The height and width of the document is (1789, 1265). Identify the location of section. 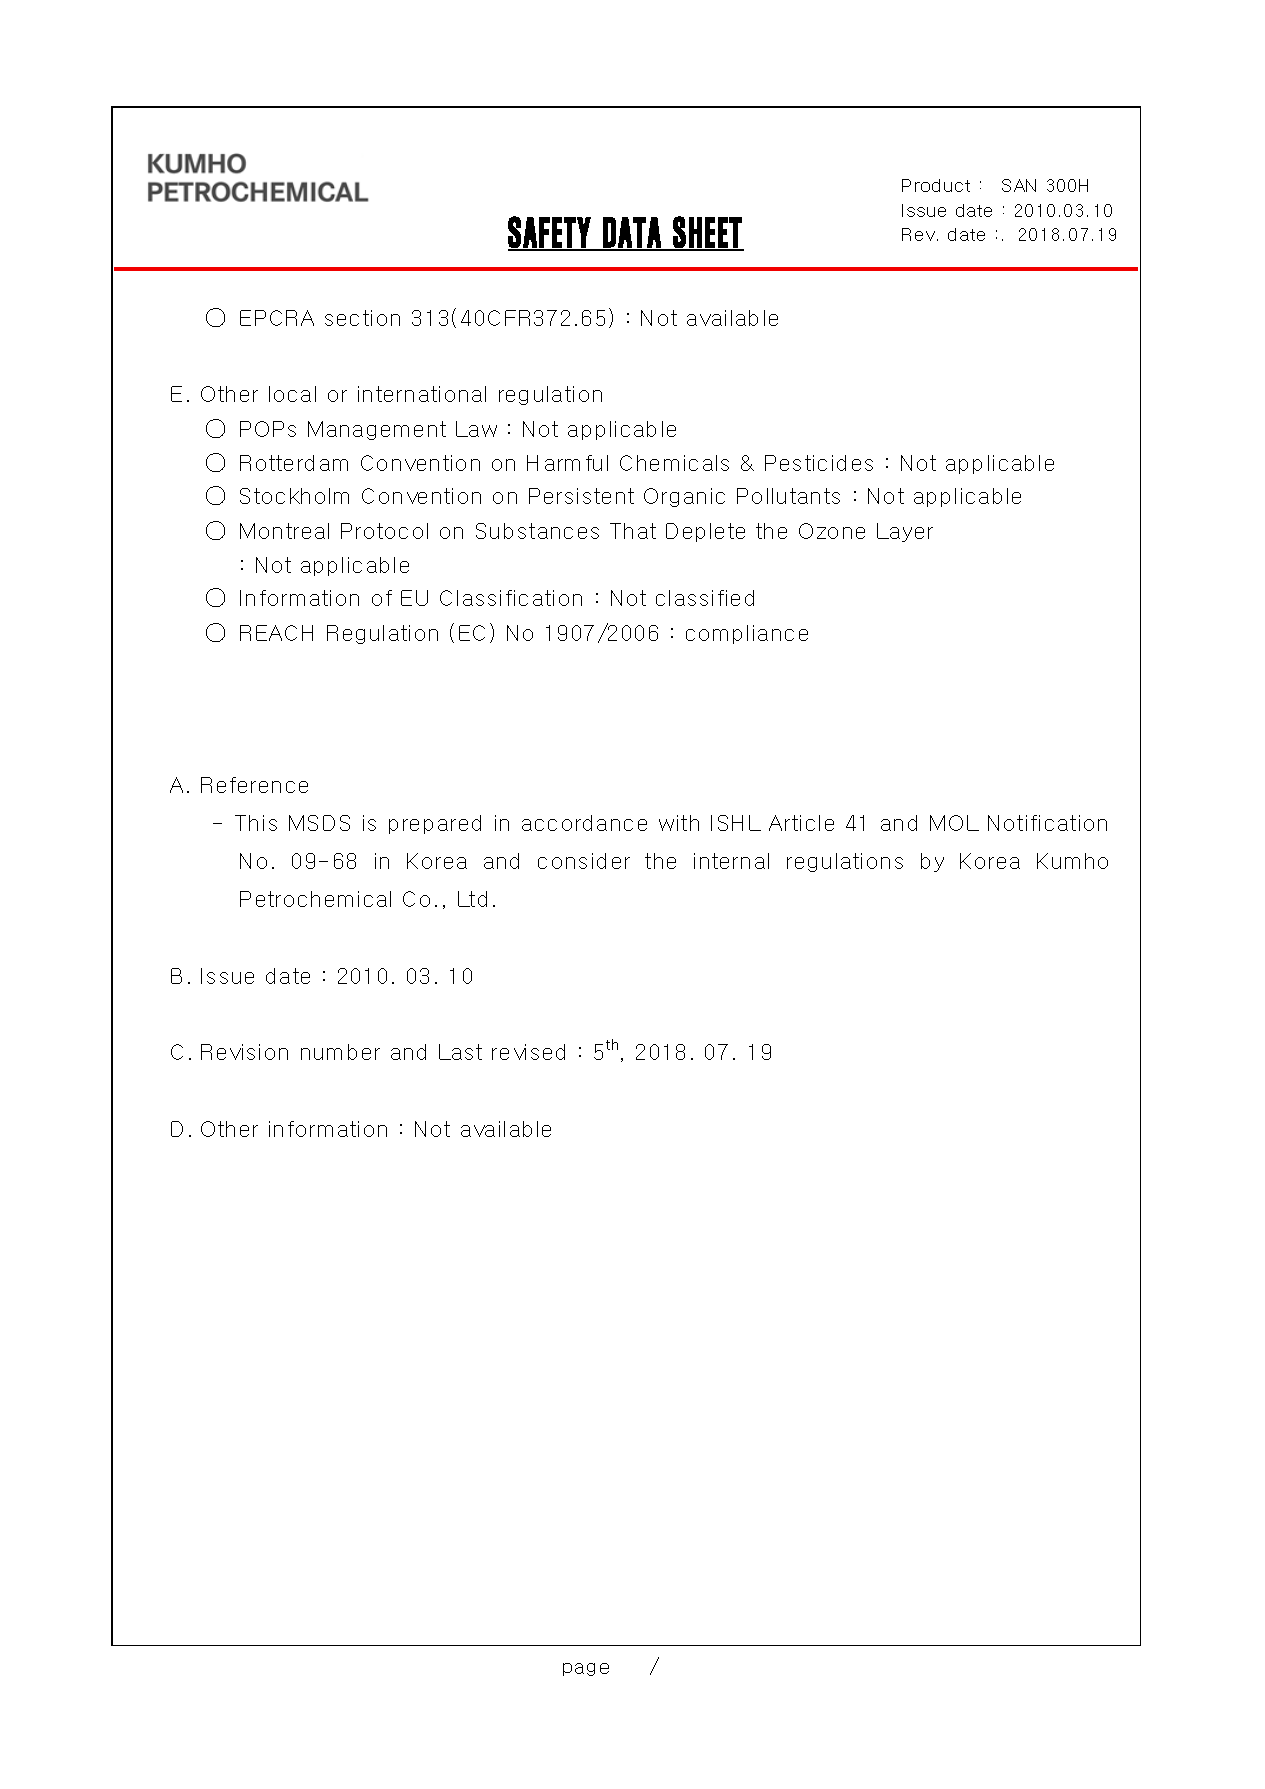
(362, 318).
